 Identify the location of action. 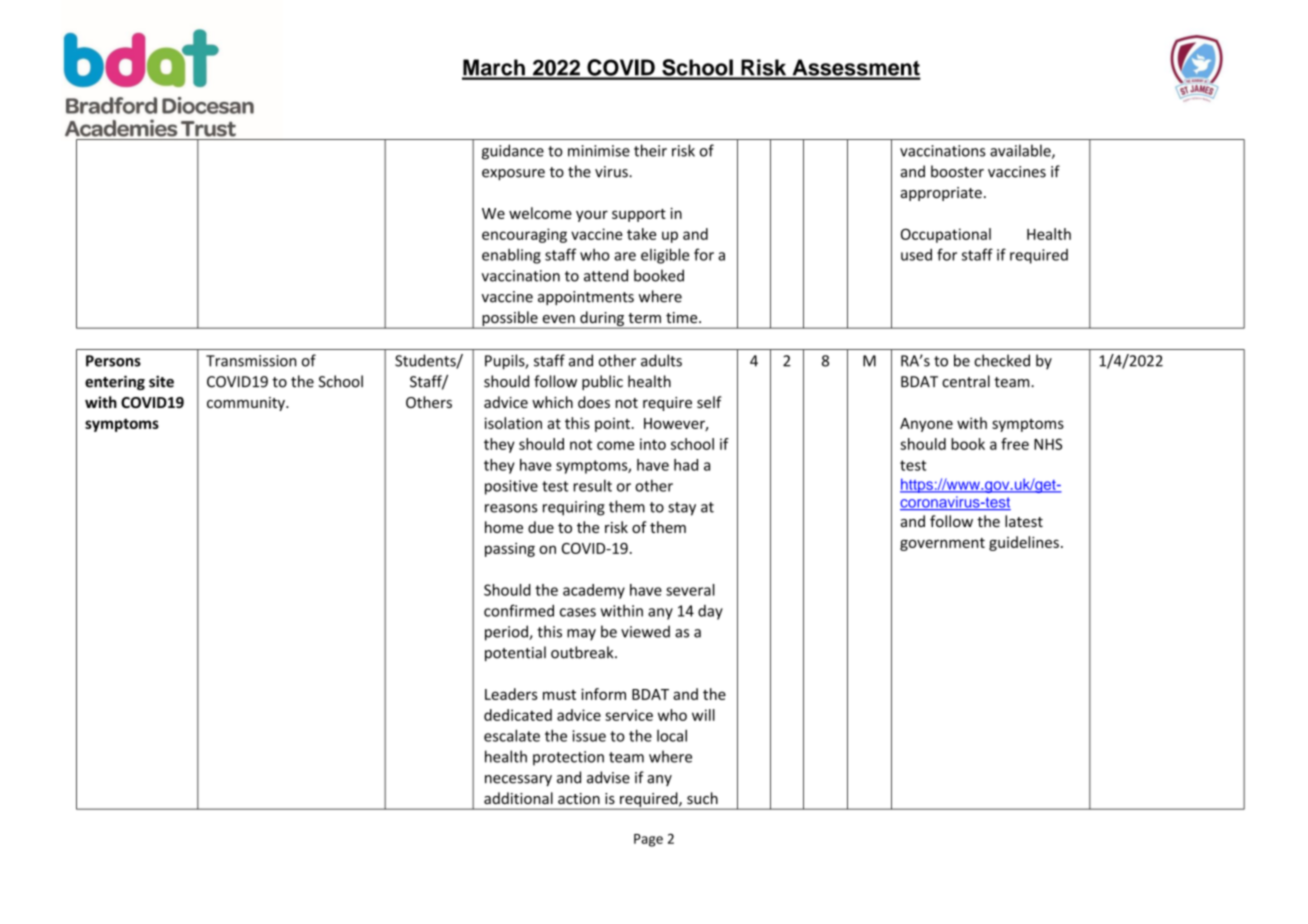
(579, 798).
